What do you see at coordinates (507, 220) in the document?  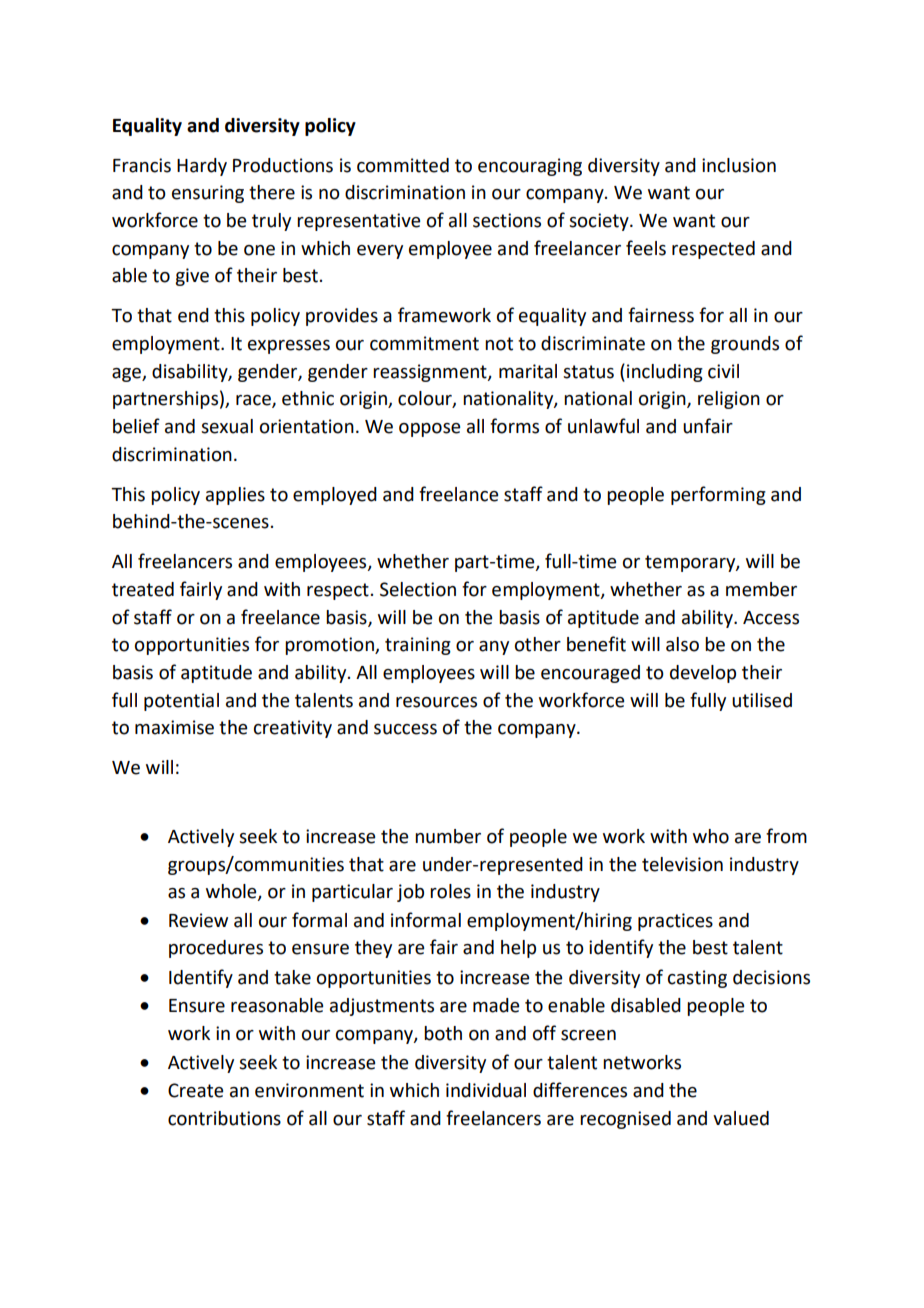 I see `sections` at bounding box center [507, 220].
